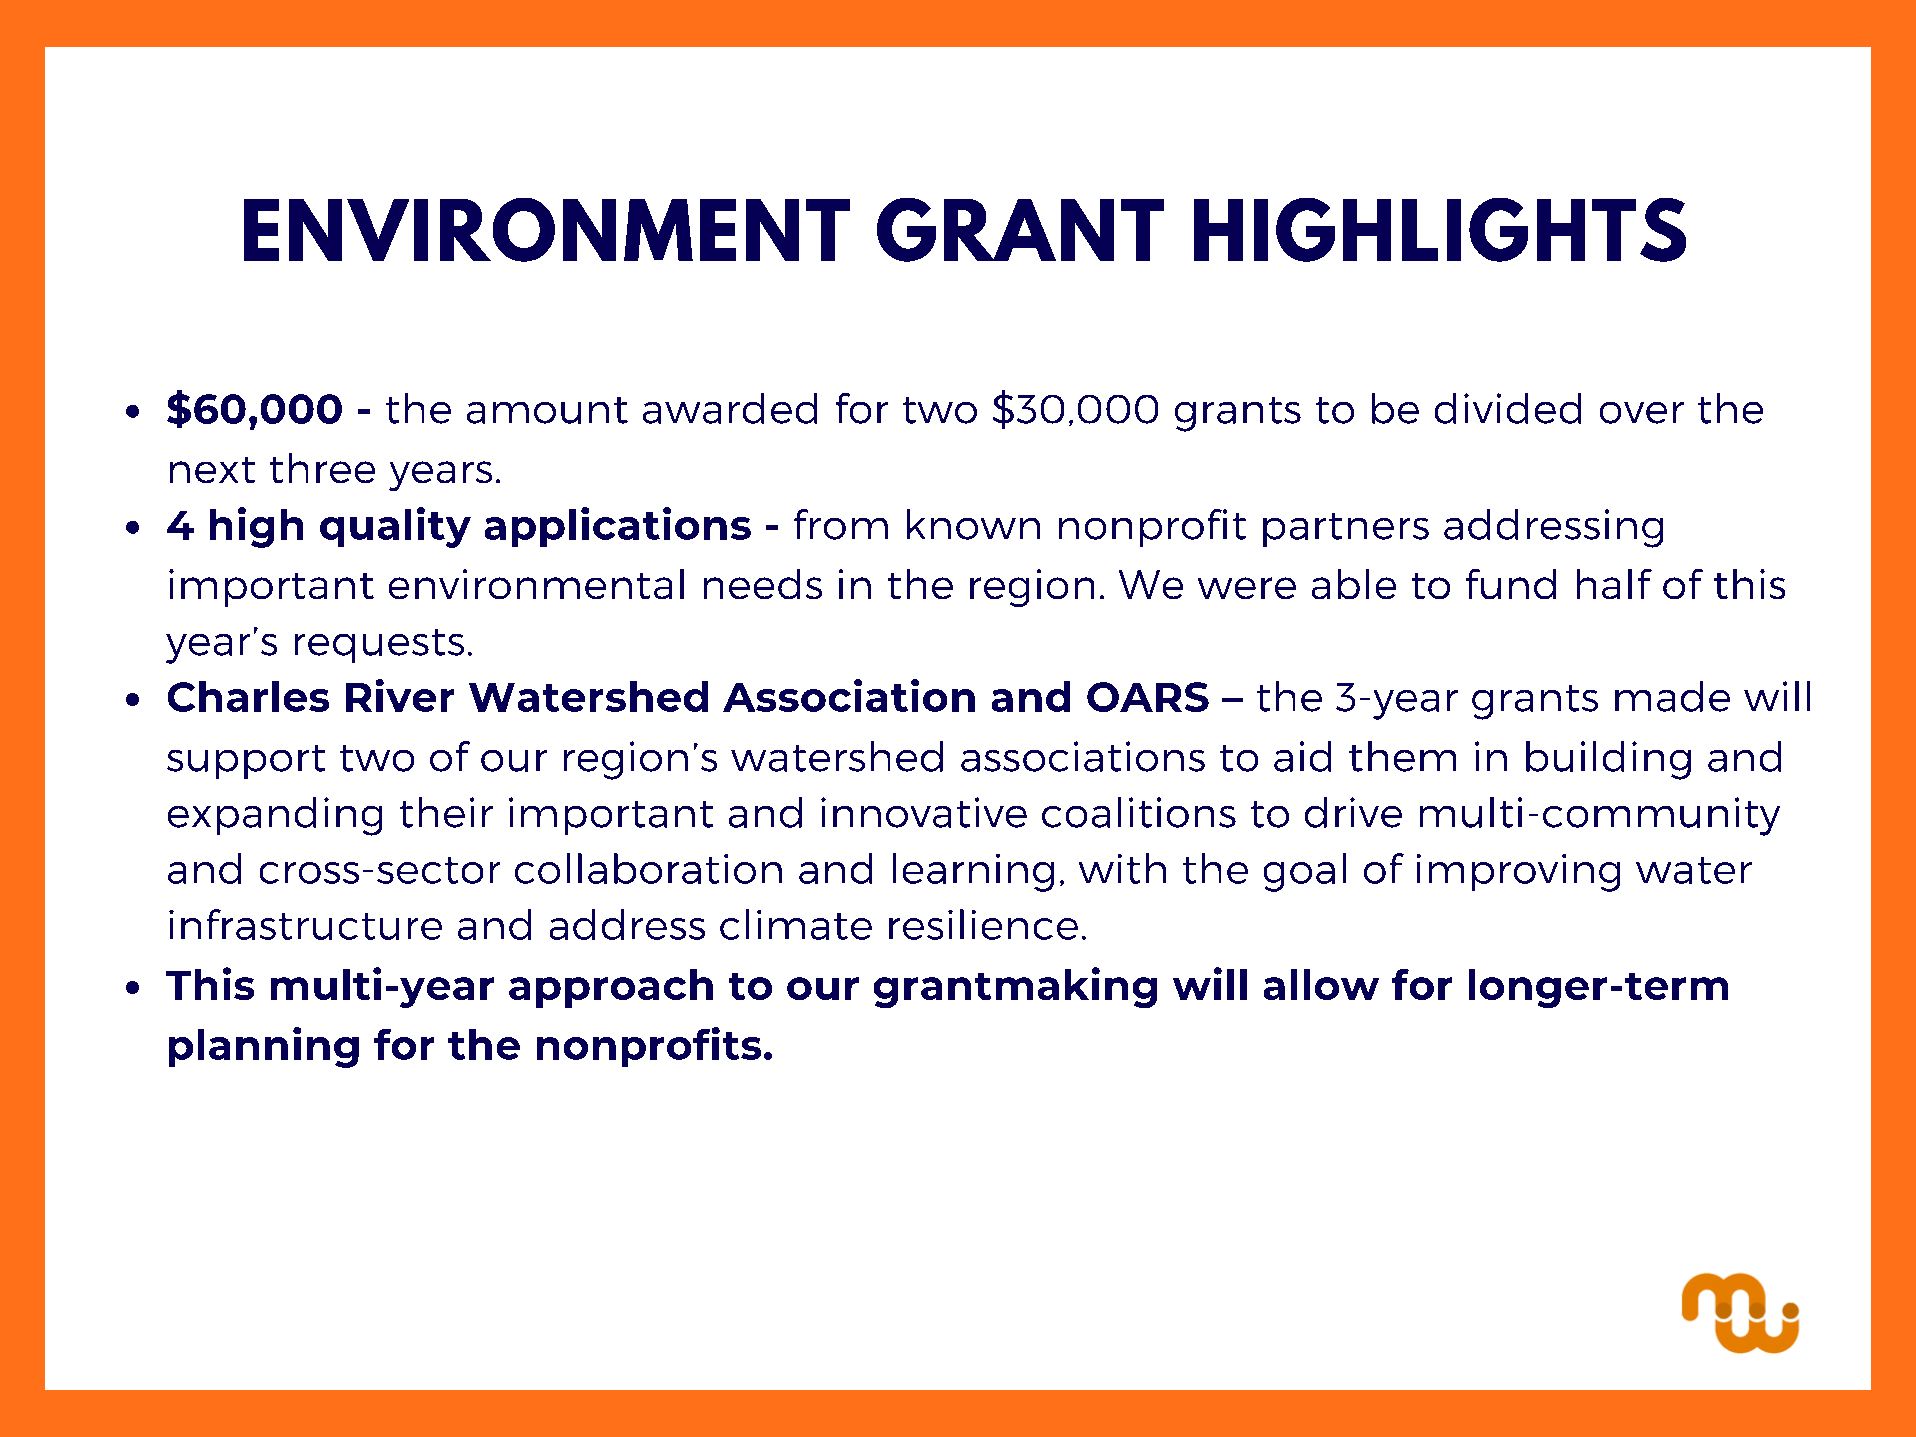 This image has height=1437, width=1916. Describe the element at coordinates (1672, 696) in the image. I see `made` at that location.
